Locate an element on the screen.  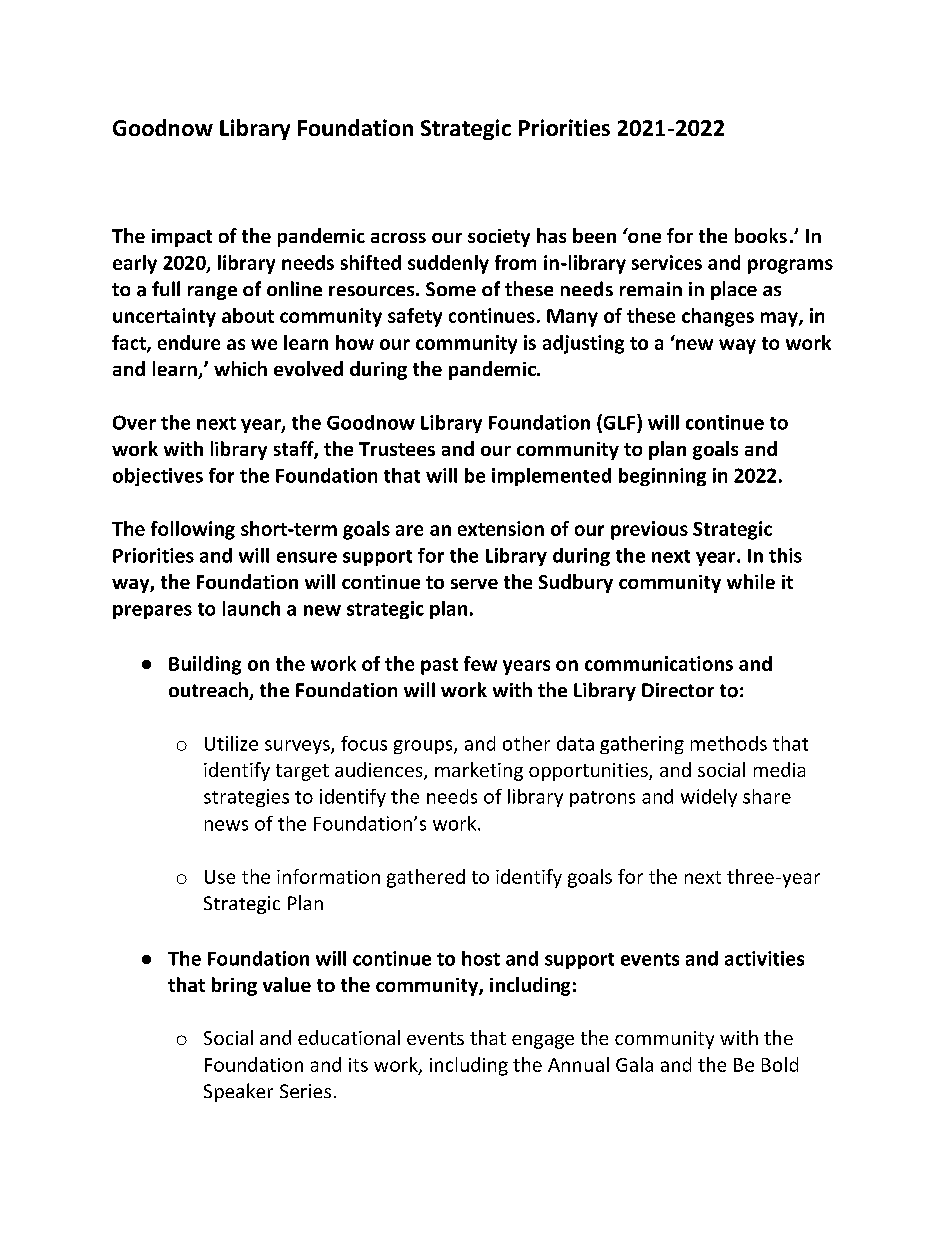
Director is located at coordinates (678, 690).
